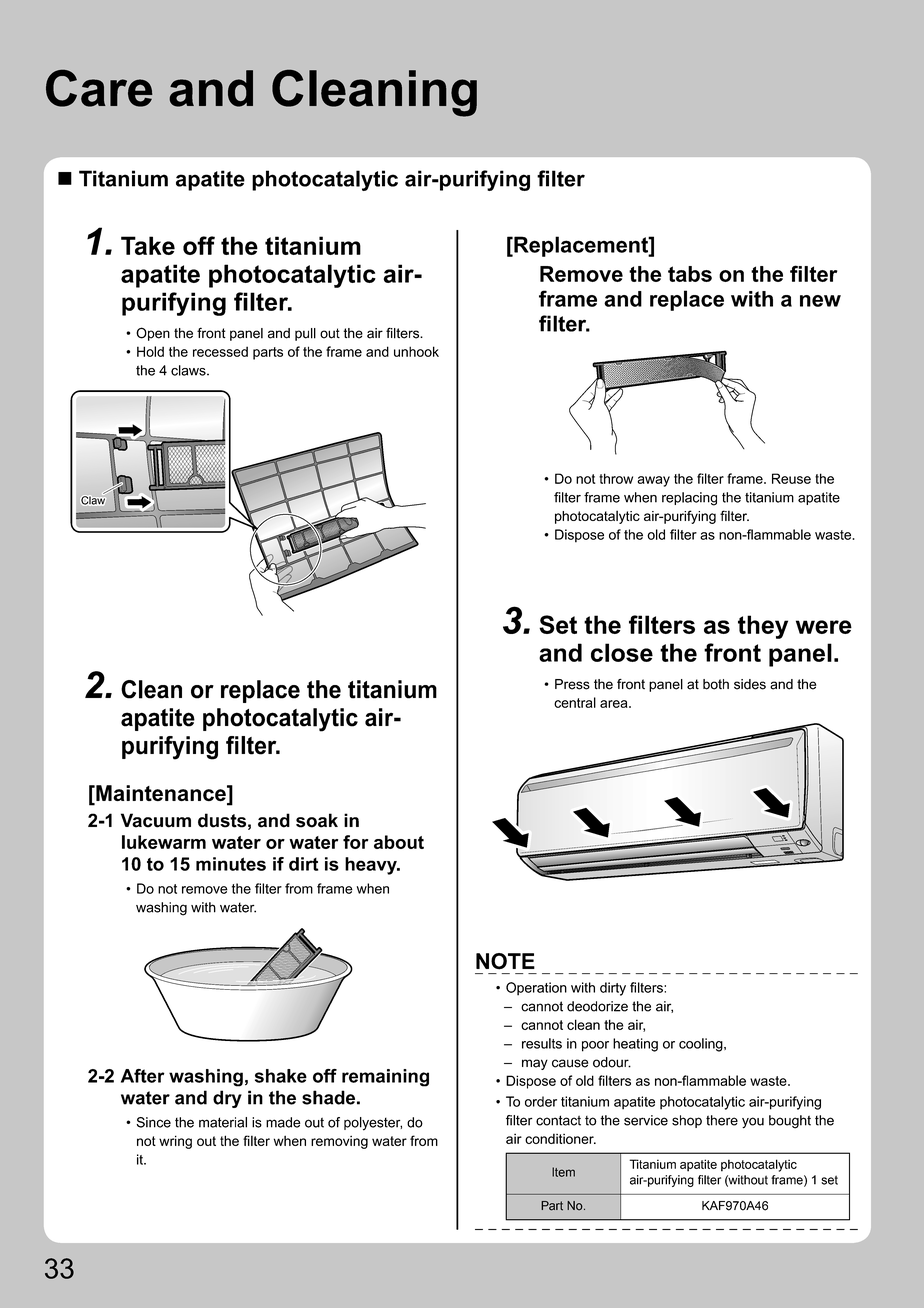 The width and height of the document is (924, 1308). I want to click on new, so click(820, 301).
